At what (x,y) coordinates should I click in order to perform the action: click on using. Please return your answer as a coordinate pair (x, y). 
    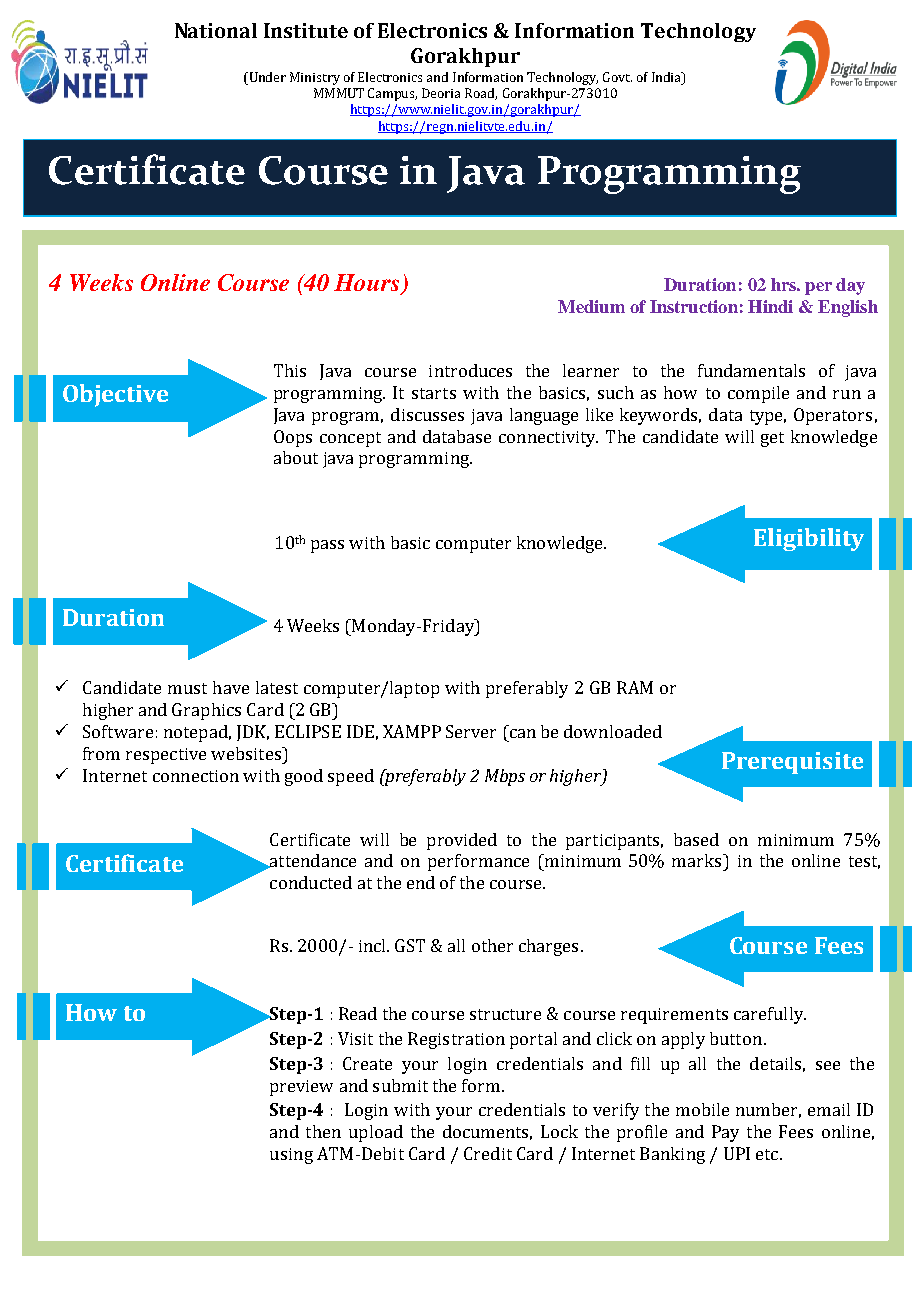
    Looking at the image, I should click on (291, 1156).
